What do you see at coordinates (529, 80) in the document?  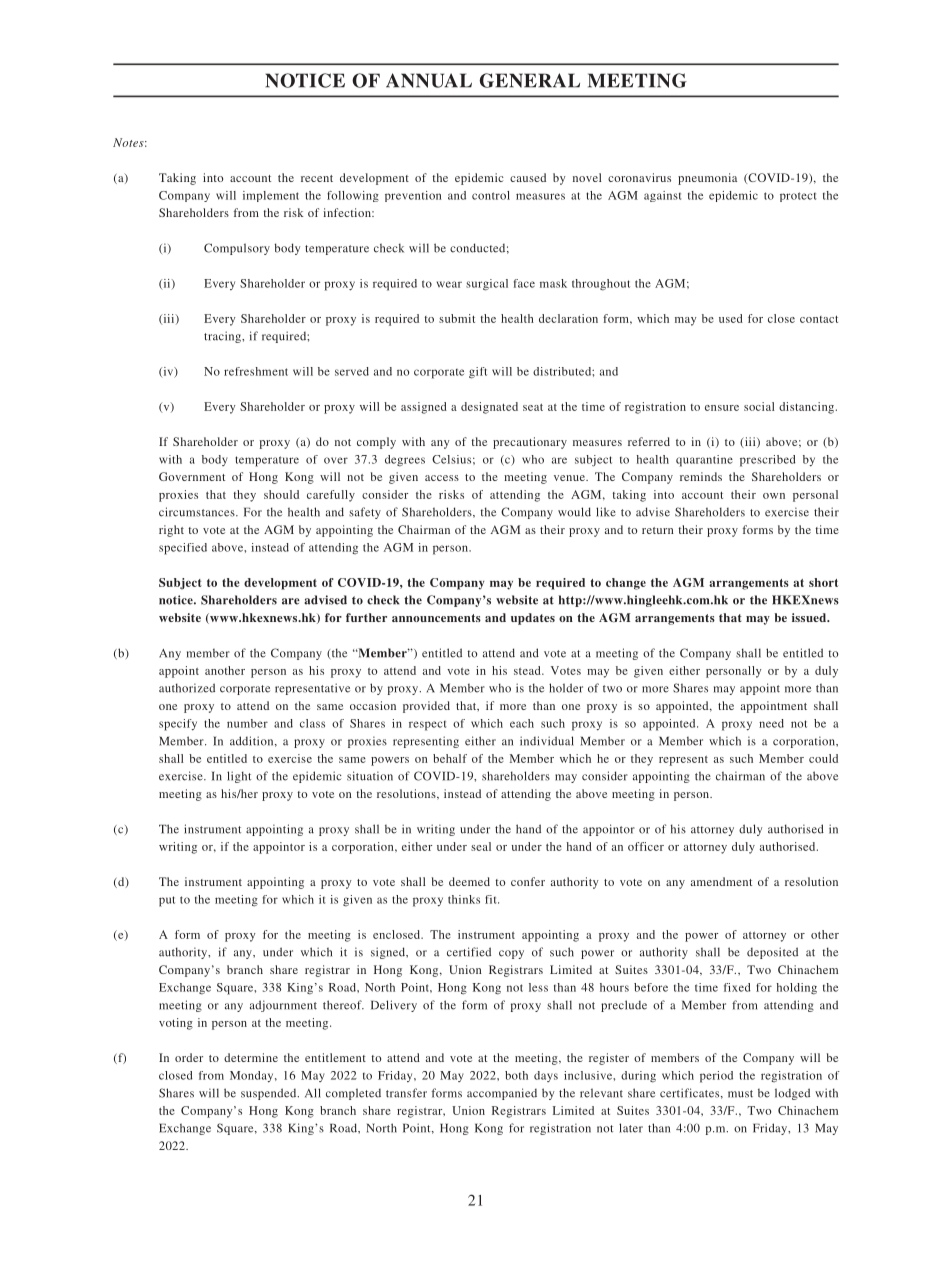 I see `GENERAL` at bounding box center [529, 80].
